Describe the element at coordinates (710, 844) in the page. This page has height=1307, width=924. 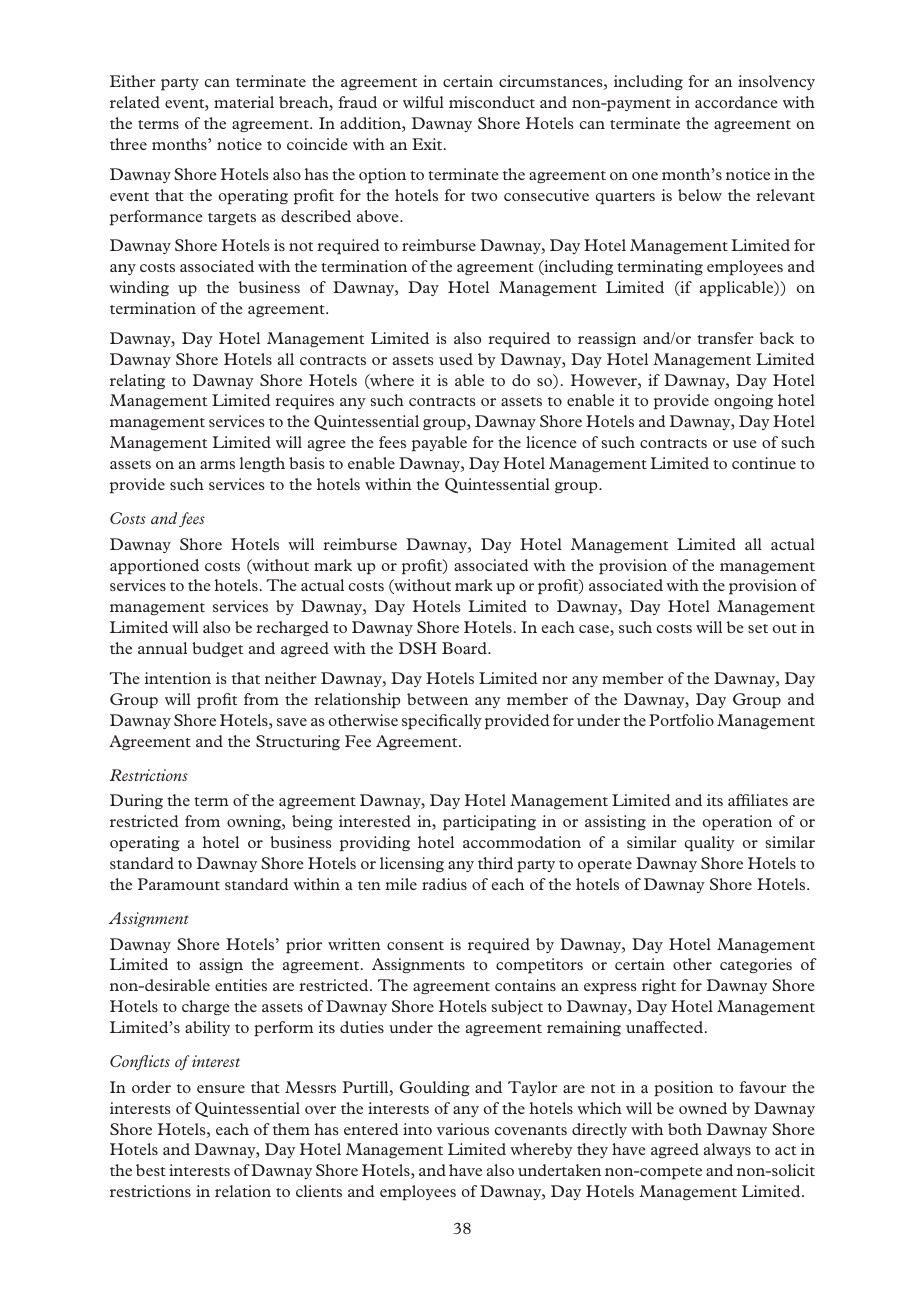
I see `quality` at that location.
